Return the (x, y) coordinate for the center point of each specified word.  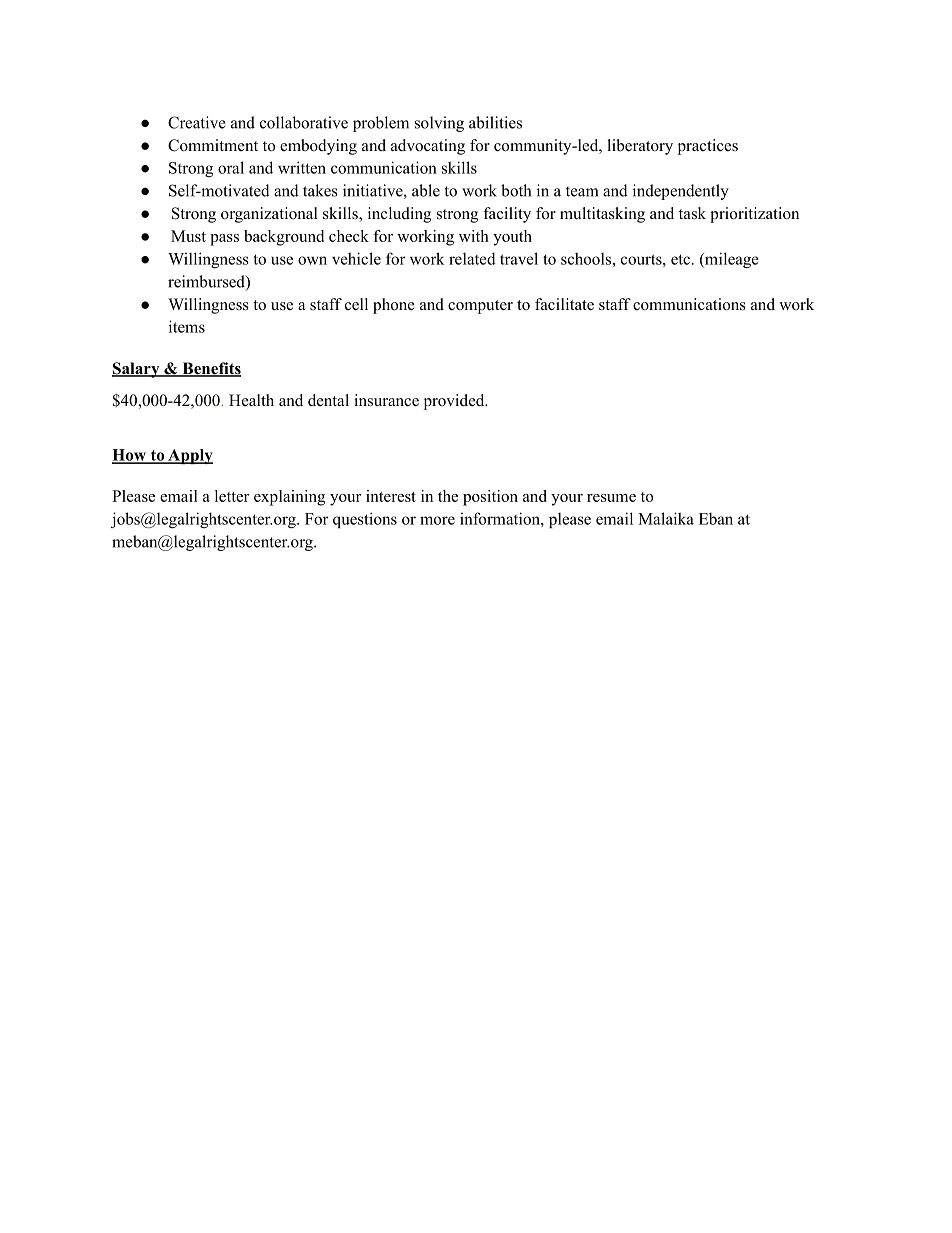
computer (480, 307)
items (187, 326)
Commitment (213, 145)
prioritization (754, 215)
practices (708, 147)
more (437, 520)
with (474, 236)
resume (611, 498)
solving (439, 124)
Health (251, 400)
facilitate (564, 304)
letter (232, 496)
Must (188, 236)
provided (455, 402)
